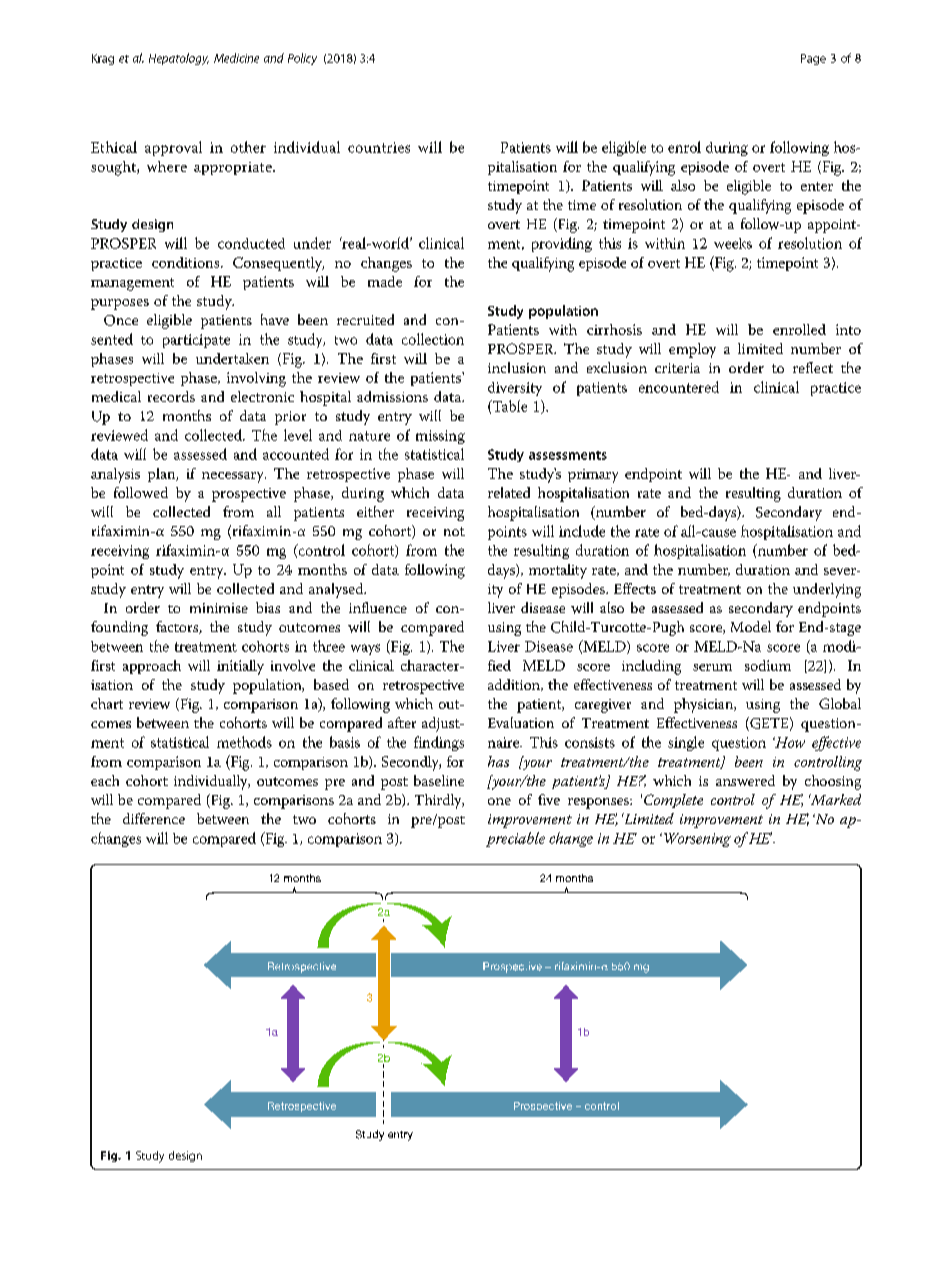 The height and width of the screenshot is (1265, 952). I want to click on minimise, so click(219, 608).
